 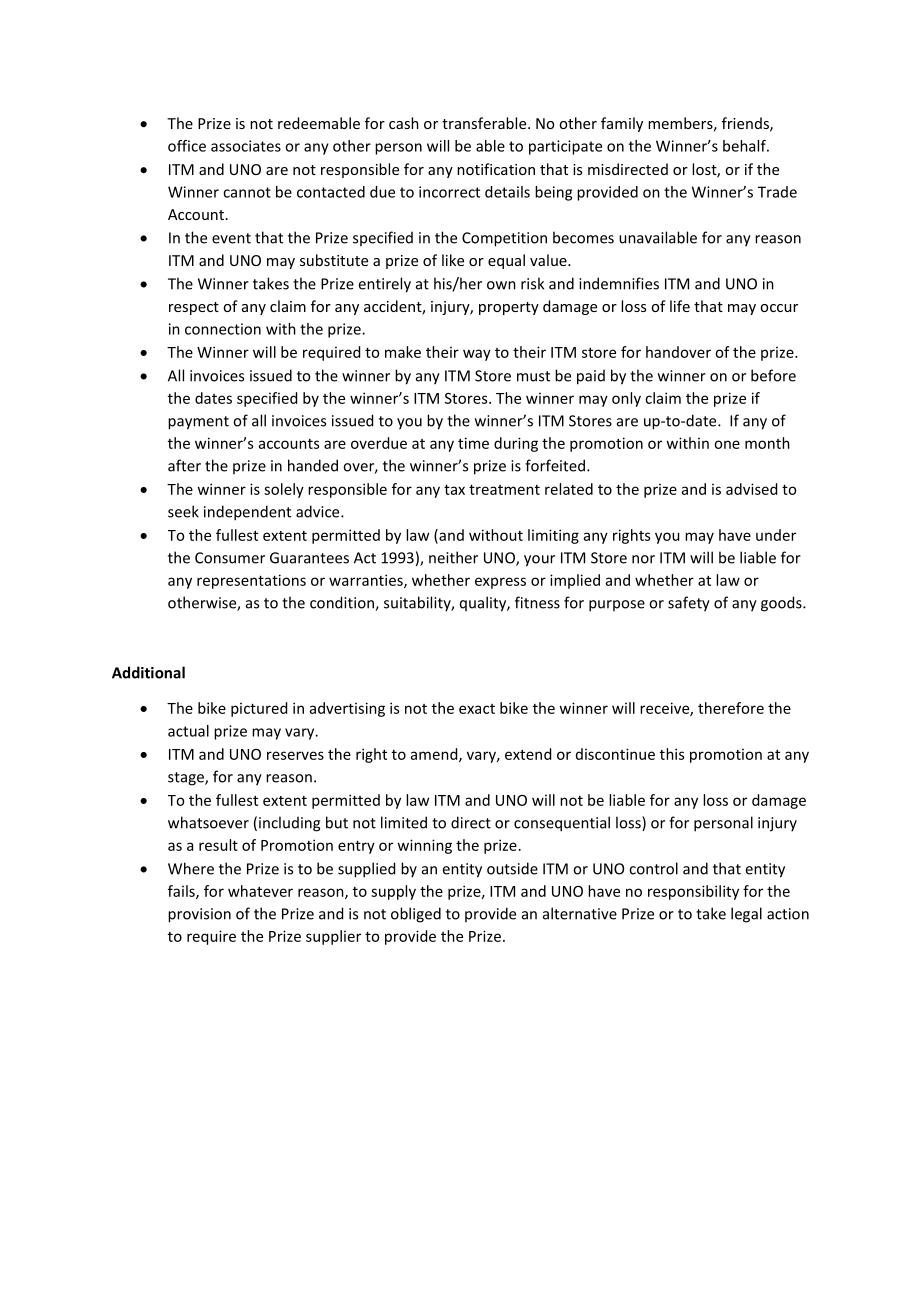 I want to click on notification, so click(x=496, y=169).
